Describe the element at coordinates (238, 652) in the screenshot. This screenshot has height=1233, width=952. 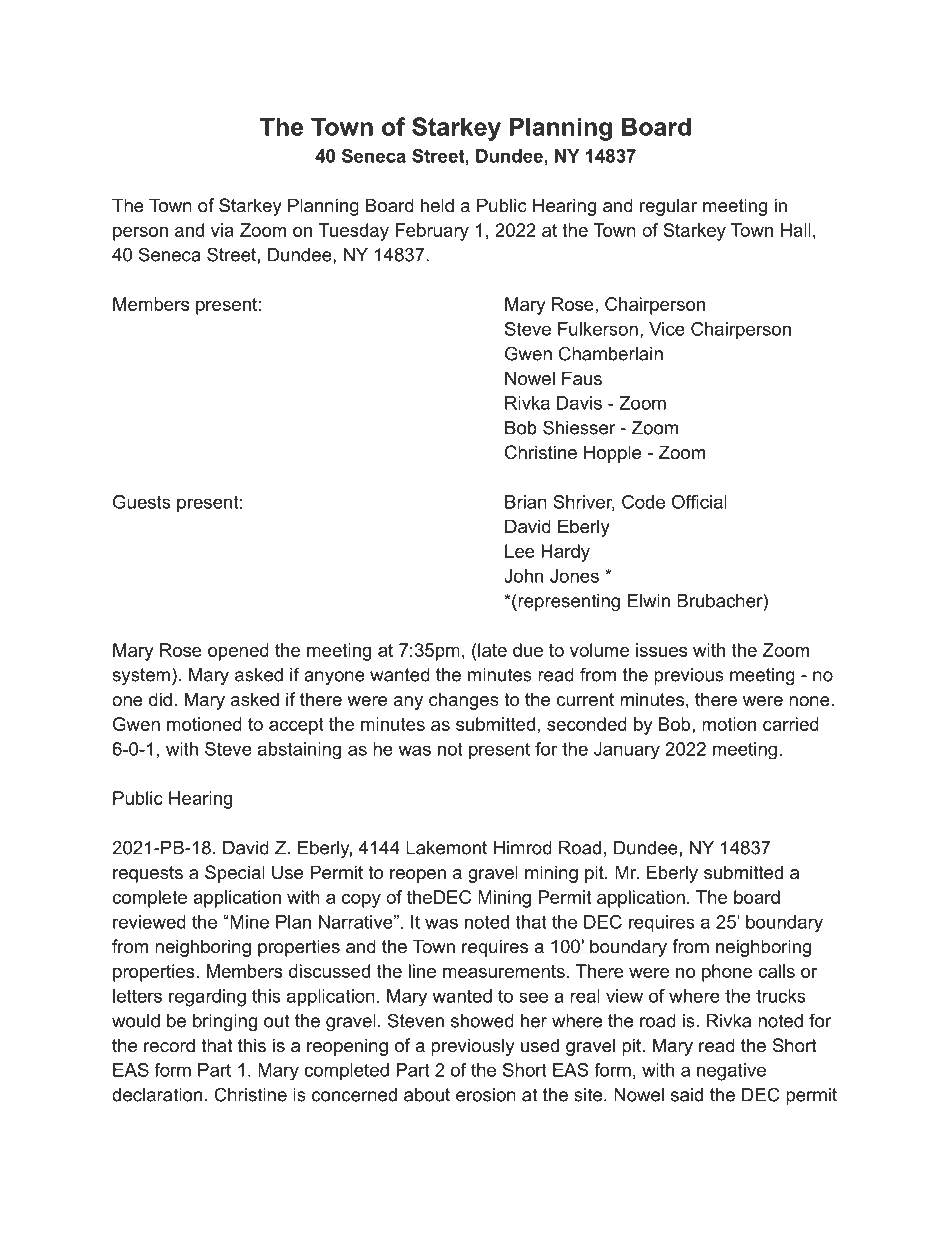
I see `opened` at that location.
